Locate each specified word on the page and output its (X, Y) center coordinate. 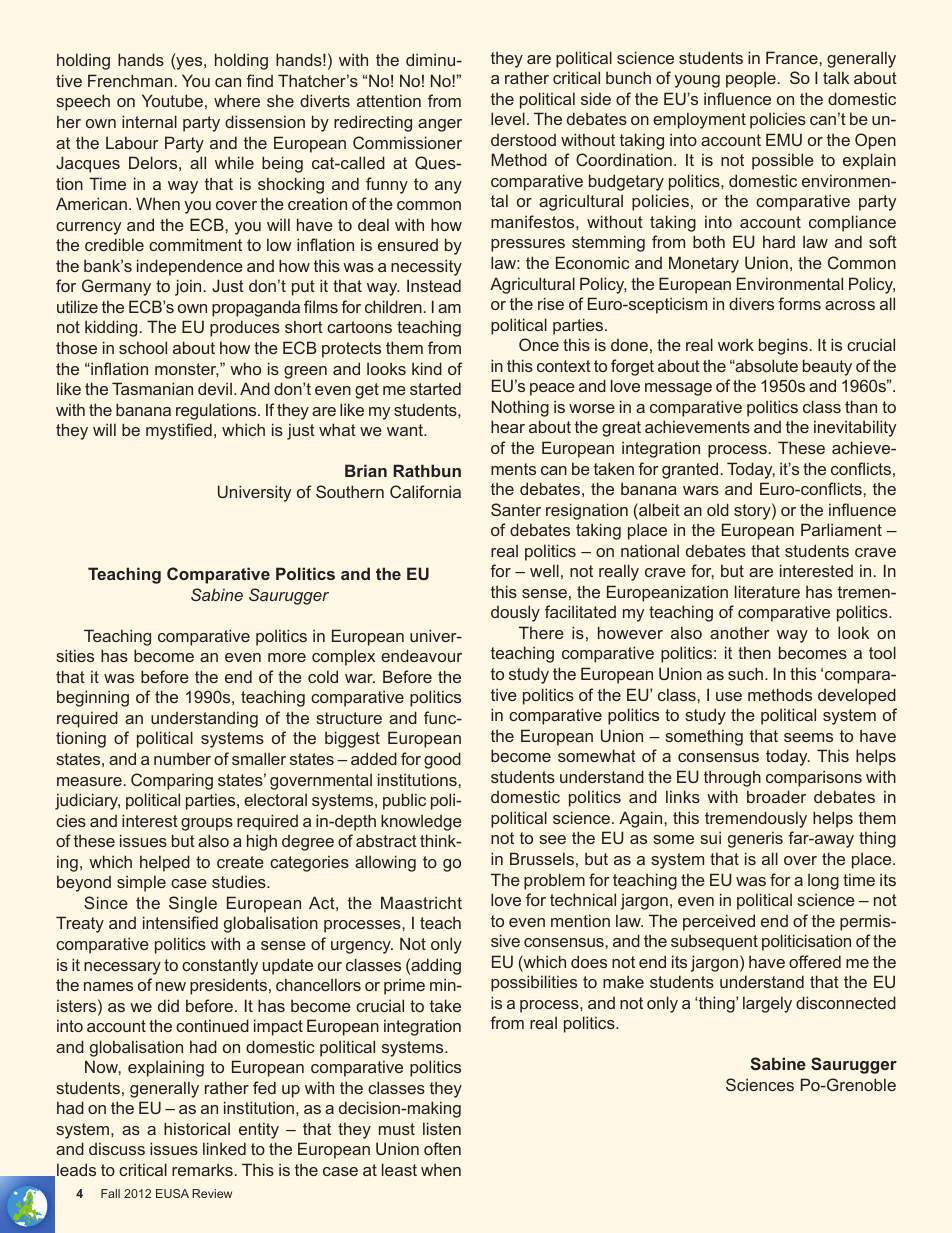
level (508, 118)
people (751, 79)
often (442, 1148)
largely (767, 1004)
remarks (202, 1169)
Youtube (172, 100)
